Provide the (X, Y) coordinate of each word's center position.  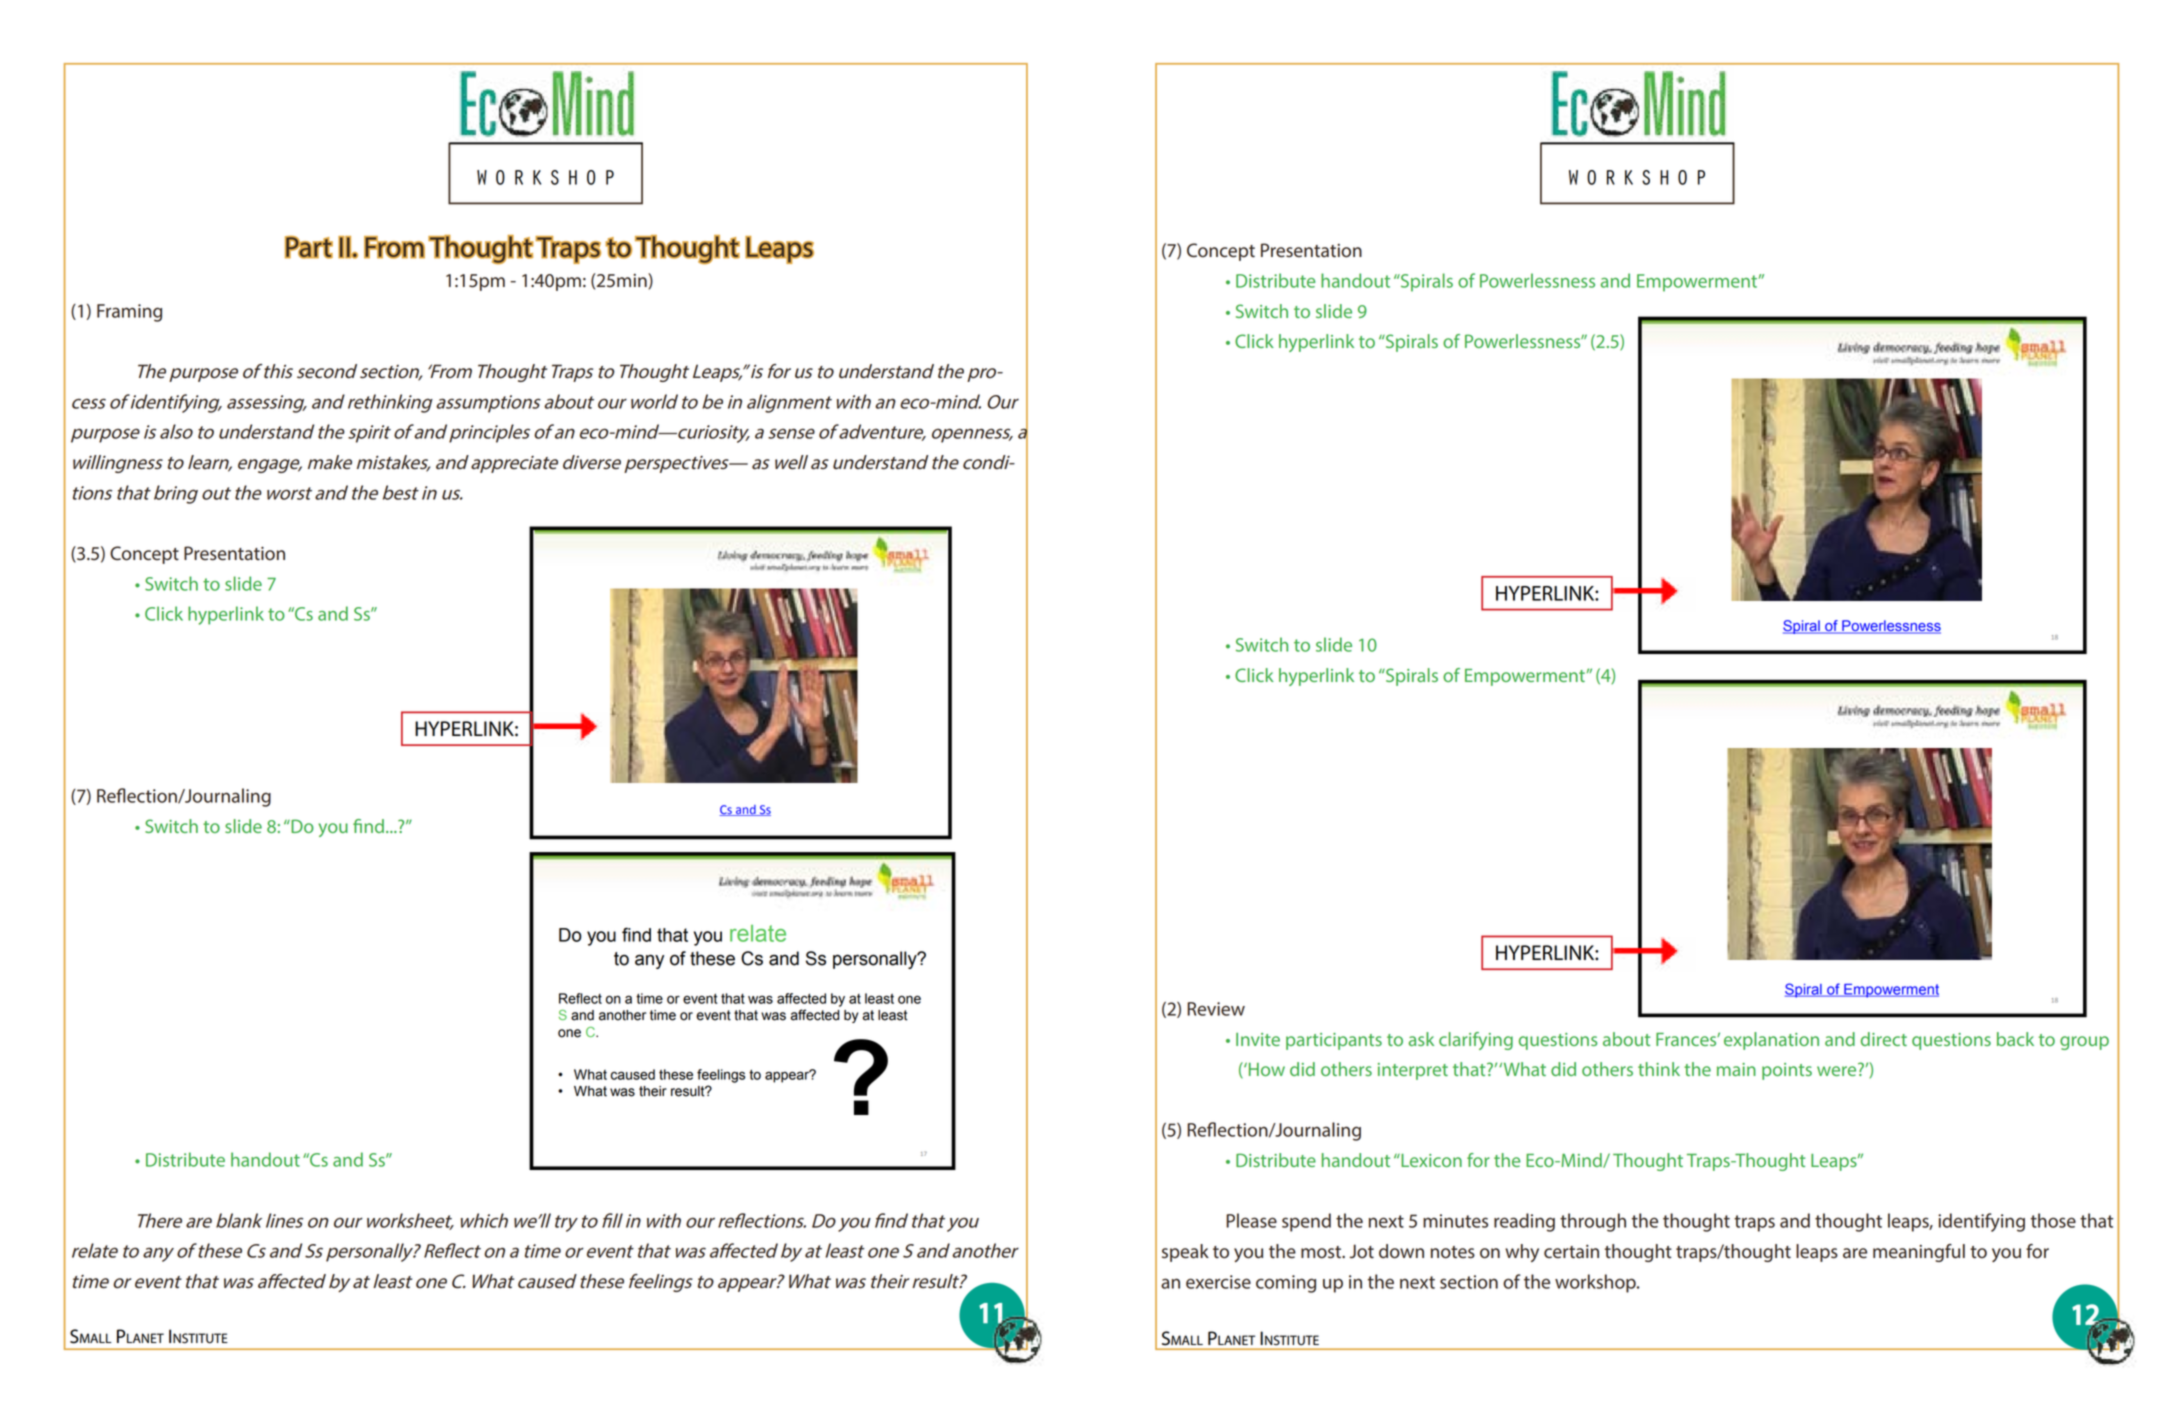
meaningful (1919, 1253)
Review (1216, 1009)
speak (1185, 1253)
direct (1884, 1039)
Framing (129, 313)
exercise (1218, 1282)
